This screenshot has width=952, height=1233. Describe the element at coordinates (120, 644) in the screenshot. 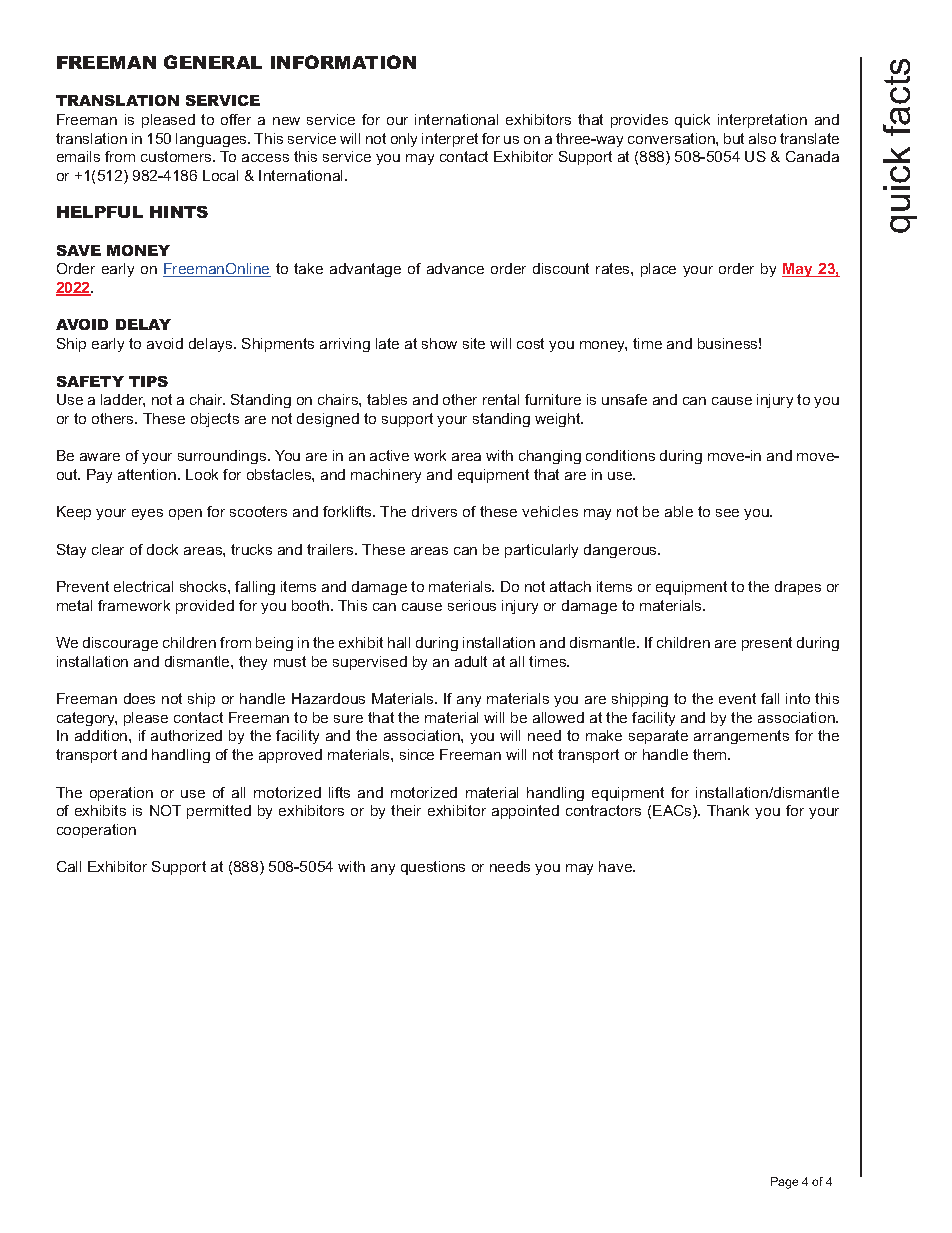

I see `discourage` at that location.
